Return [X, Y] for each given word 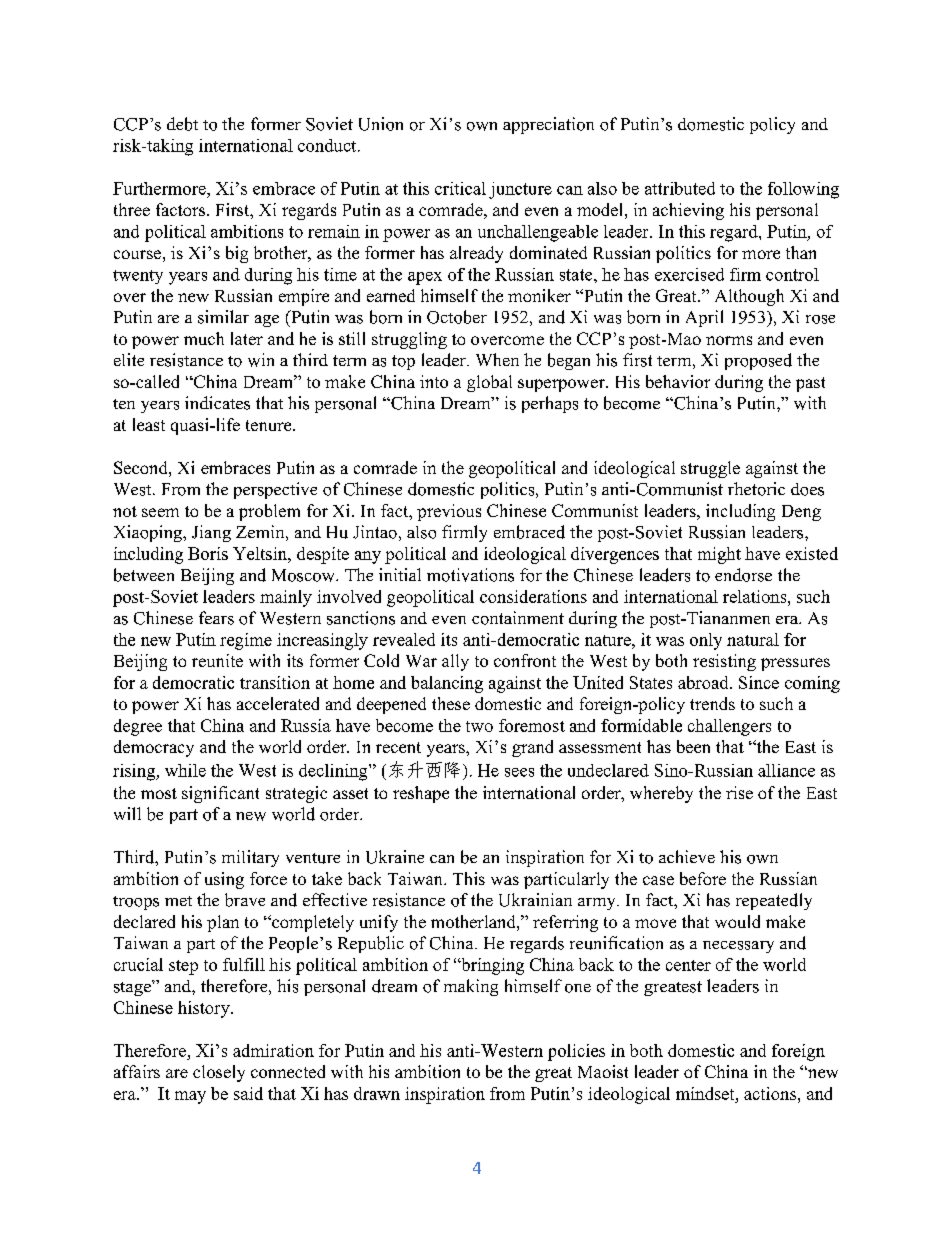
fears [216, 618]
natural [753, 639]
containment [518, 618]
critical [460, 188]
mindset [706, 1093]
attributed [680, 188]
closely [219, 1073]
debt [182, 124]
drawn [377, 1093]
